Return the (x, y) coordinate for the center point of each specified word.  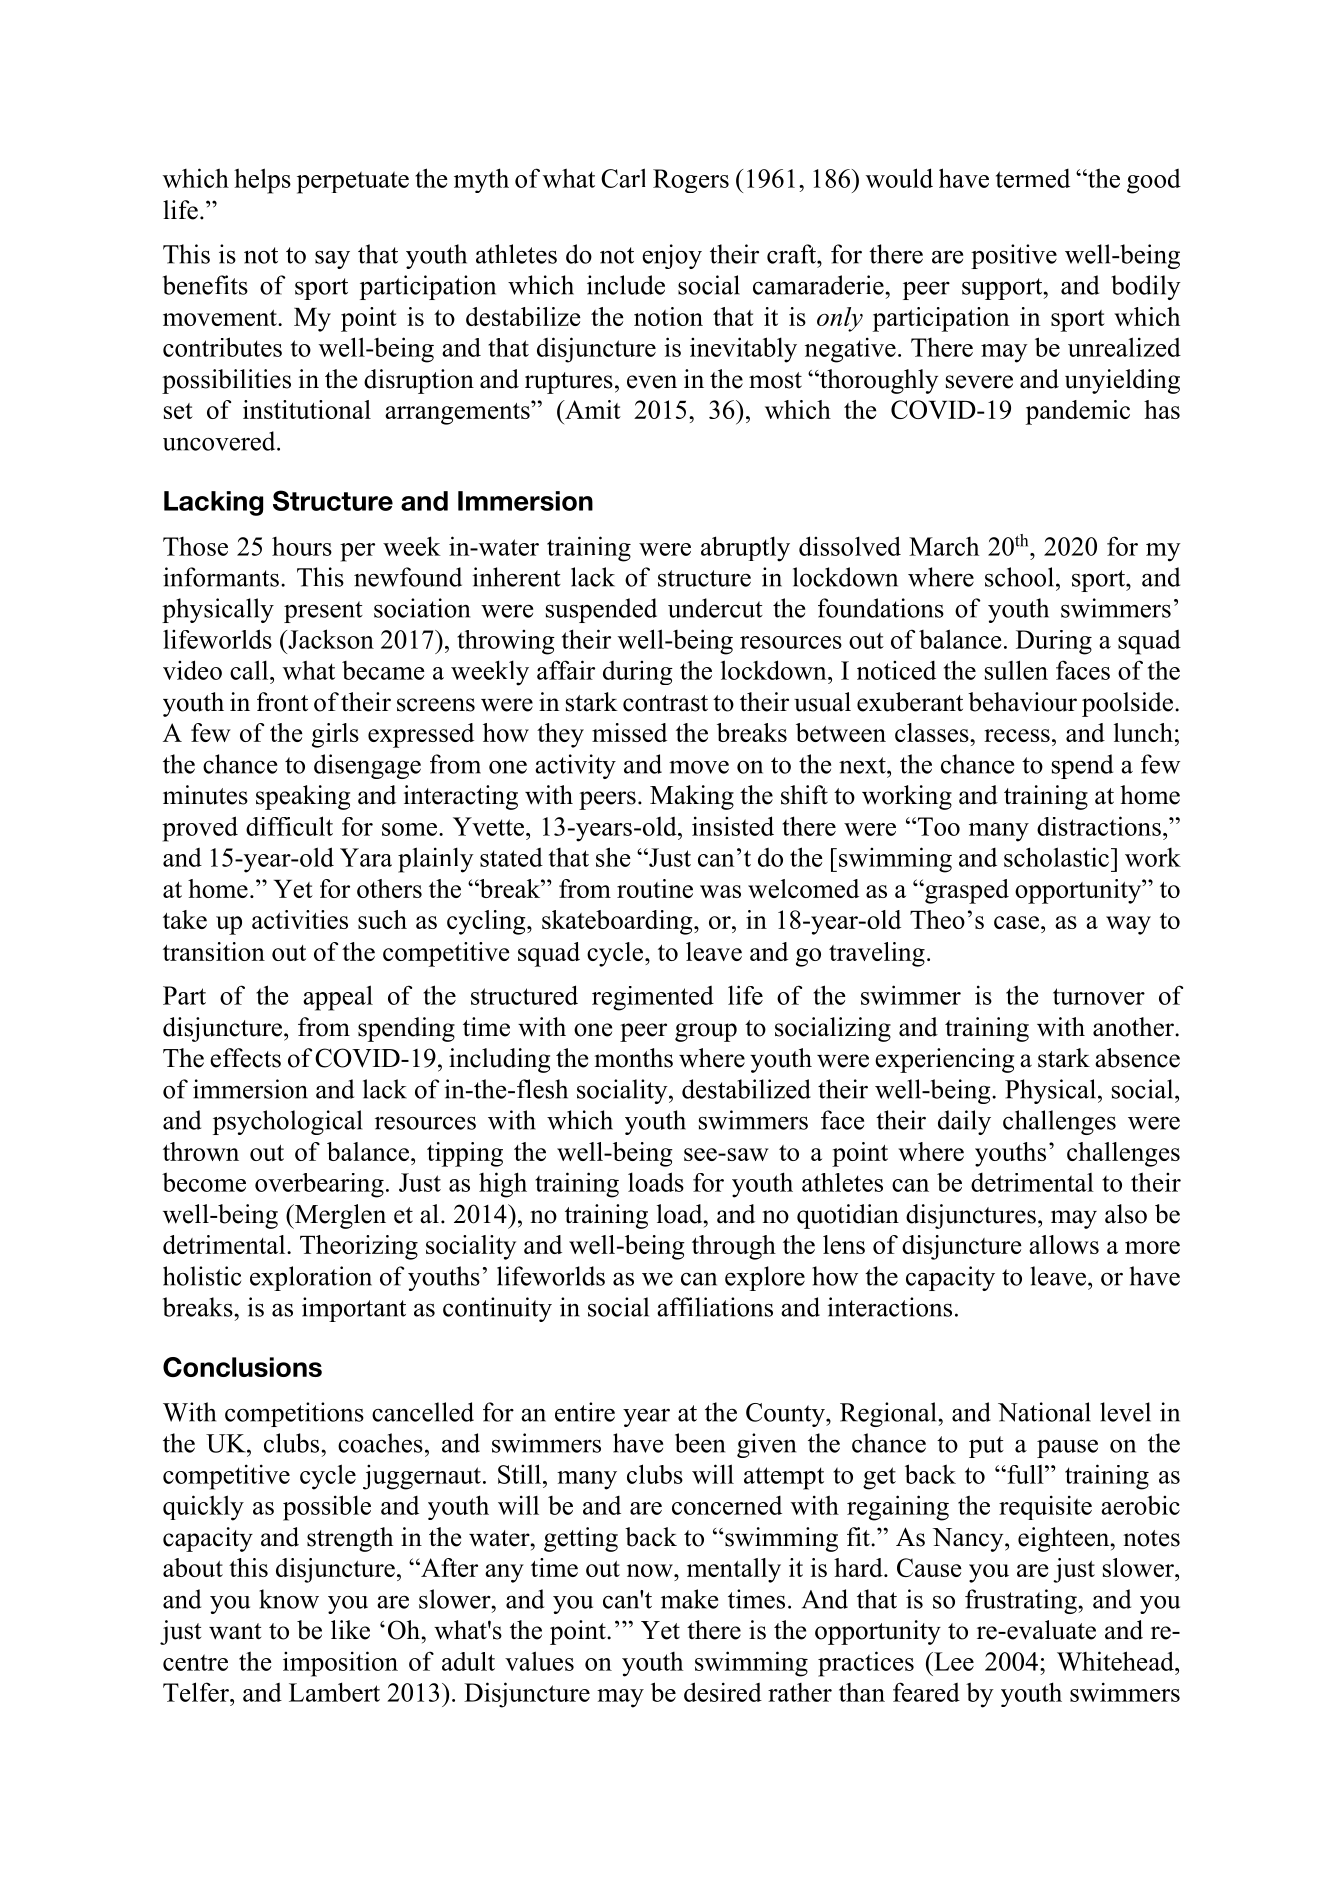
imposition (340, 1664)
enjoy (672, 256)
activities (300, 919)
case (1016, 922)
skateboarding (618, 922)
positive (1014, 256)
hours (302, 546)
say (332, 260)
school (1019, 577)
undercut (715, 608)
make (689, 1599)
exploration (311, 1278)
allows (1064, 1244)
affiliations (715, 1307)
